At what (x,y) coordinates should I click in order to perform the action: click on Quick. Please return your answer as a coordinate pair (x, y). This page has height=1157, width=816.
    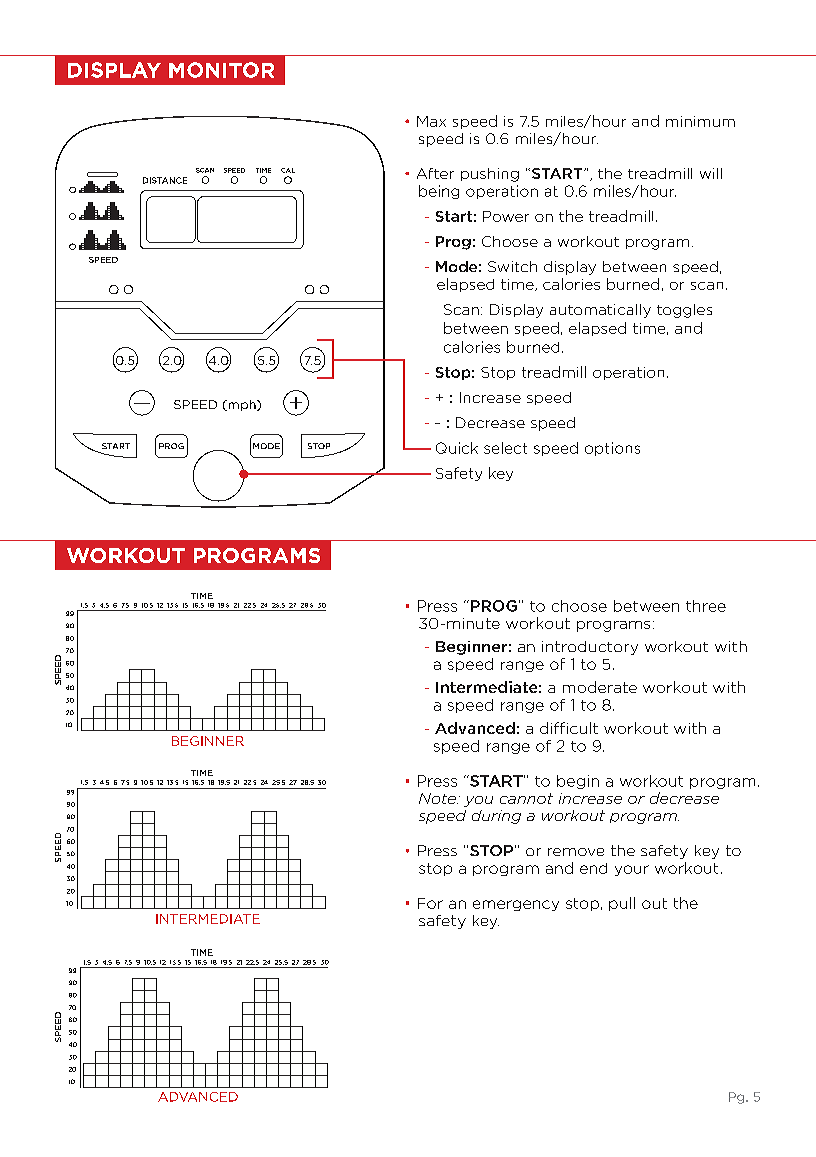
    Looking at the image, I should click on (457, 448).
